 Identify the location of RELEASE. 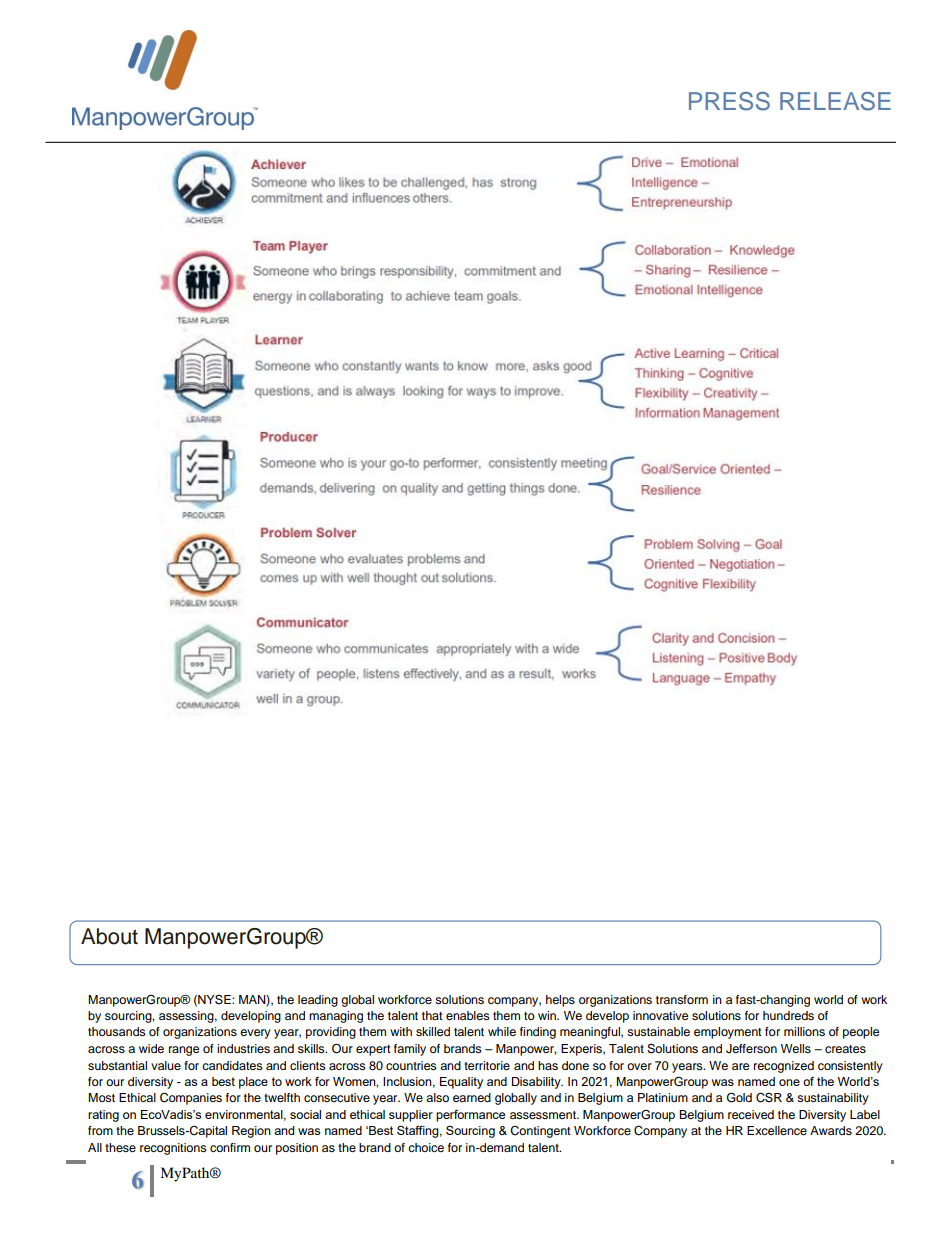
(835, 101).
